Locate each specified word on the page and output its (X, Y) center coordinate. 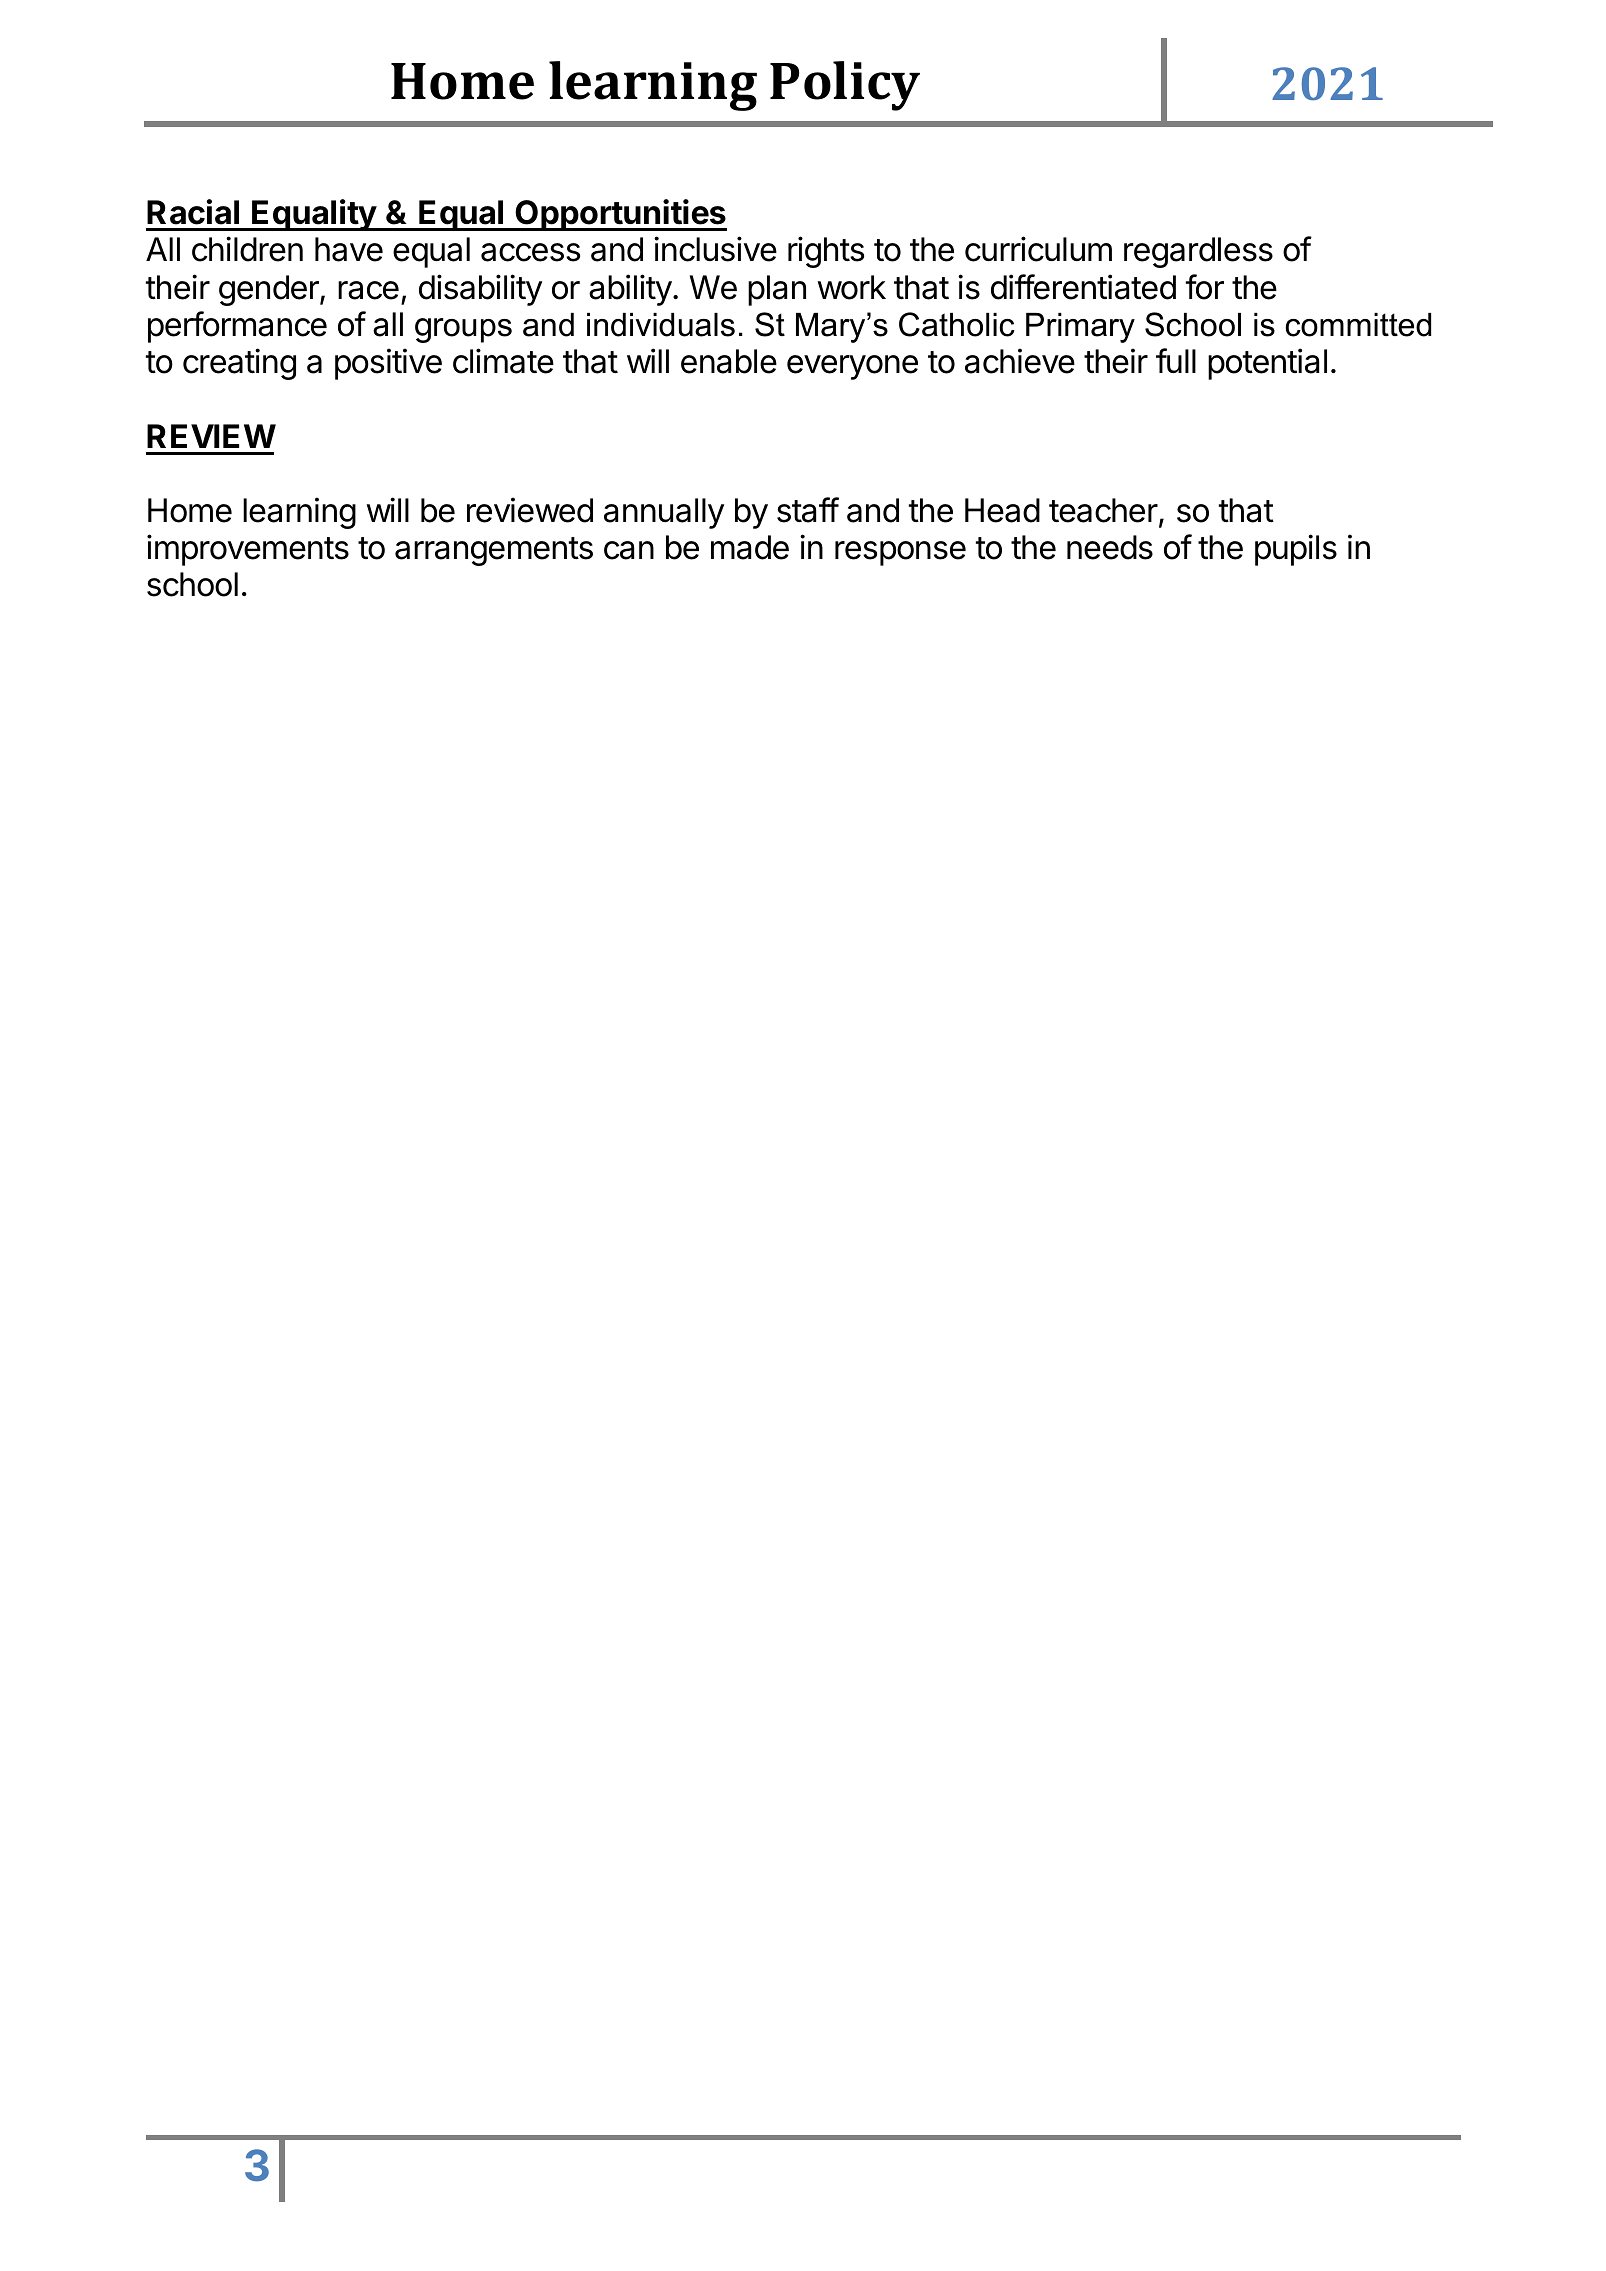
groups (463, 330)
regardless (1198, 252)
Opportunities (620, 215)
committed (1358, 325)
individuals (661, 325)
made (750, 547)
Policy (845, 86)
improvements (248, 550)
